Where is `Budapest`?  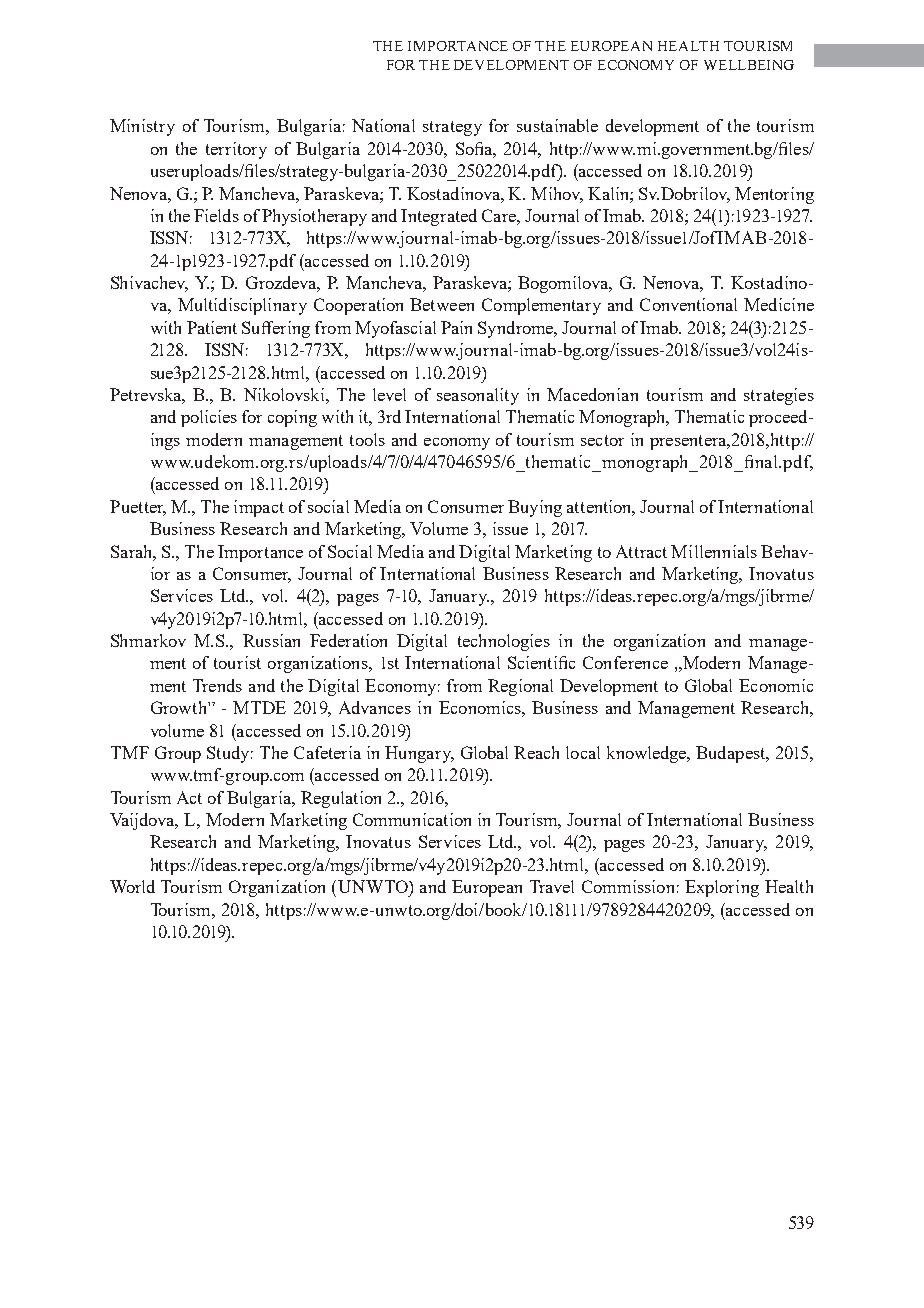 Budapest is located at coordinates (732, 754).
